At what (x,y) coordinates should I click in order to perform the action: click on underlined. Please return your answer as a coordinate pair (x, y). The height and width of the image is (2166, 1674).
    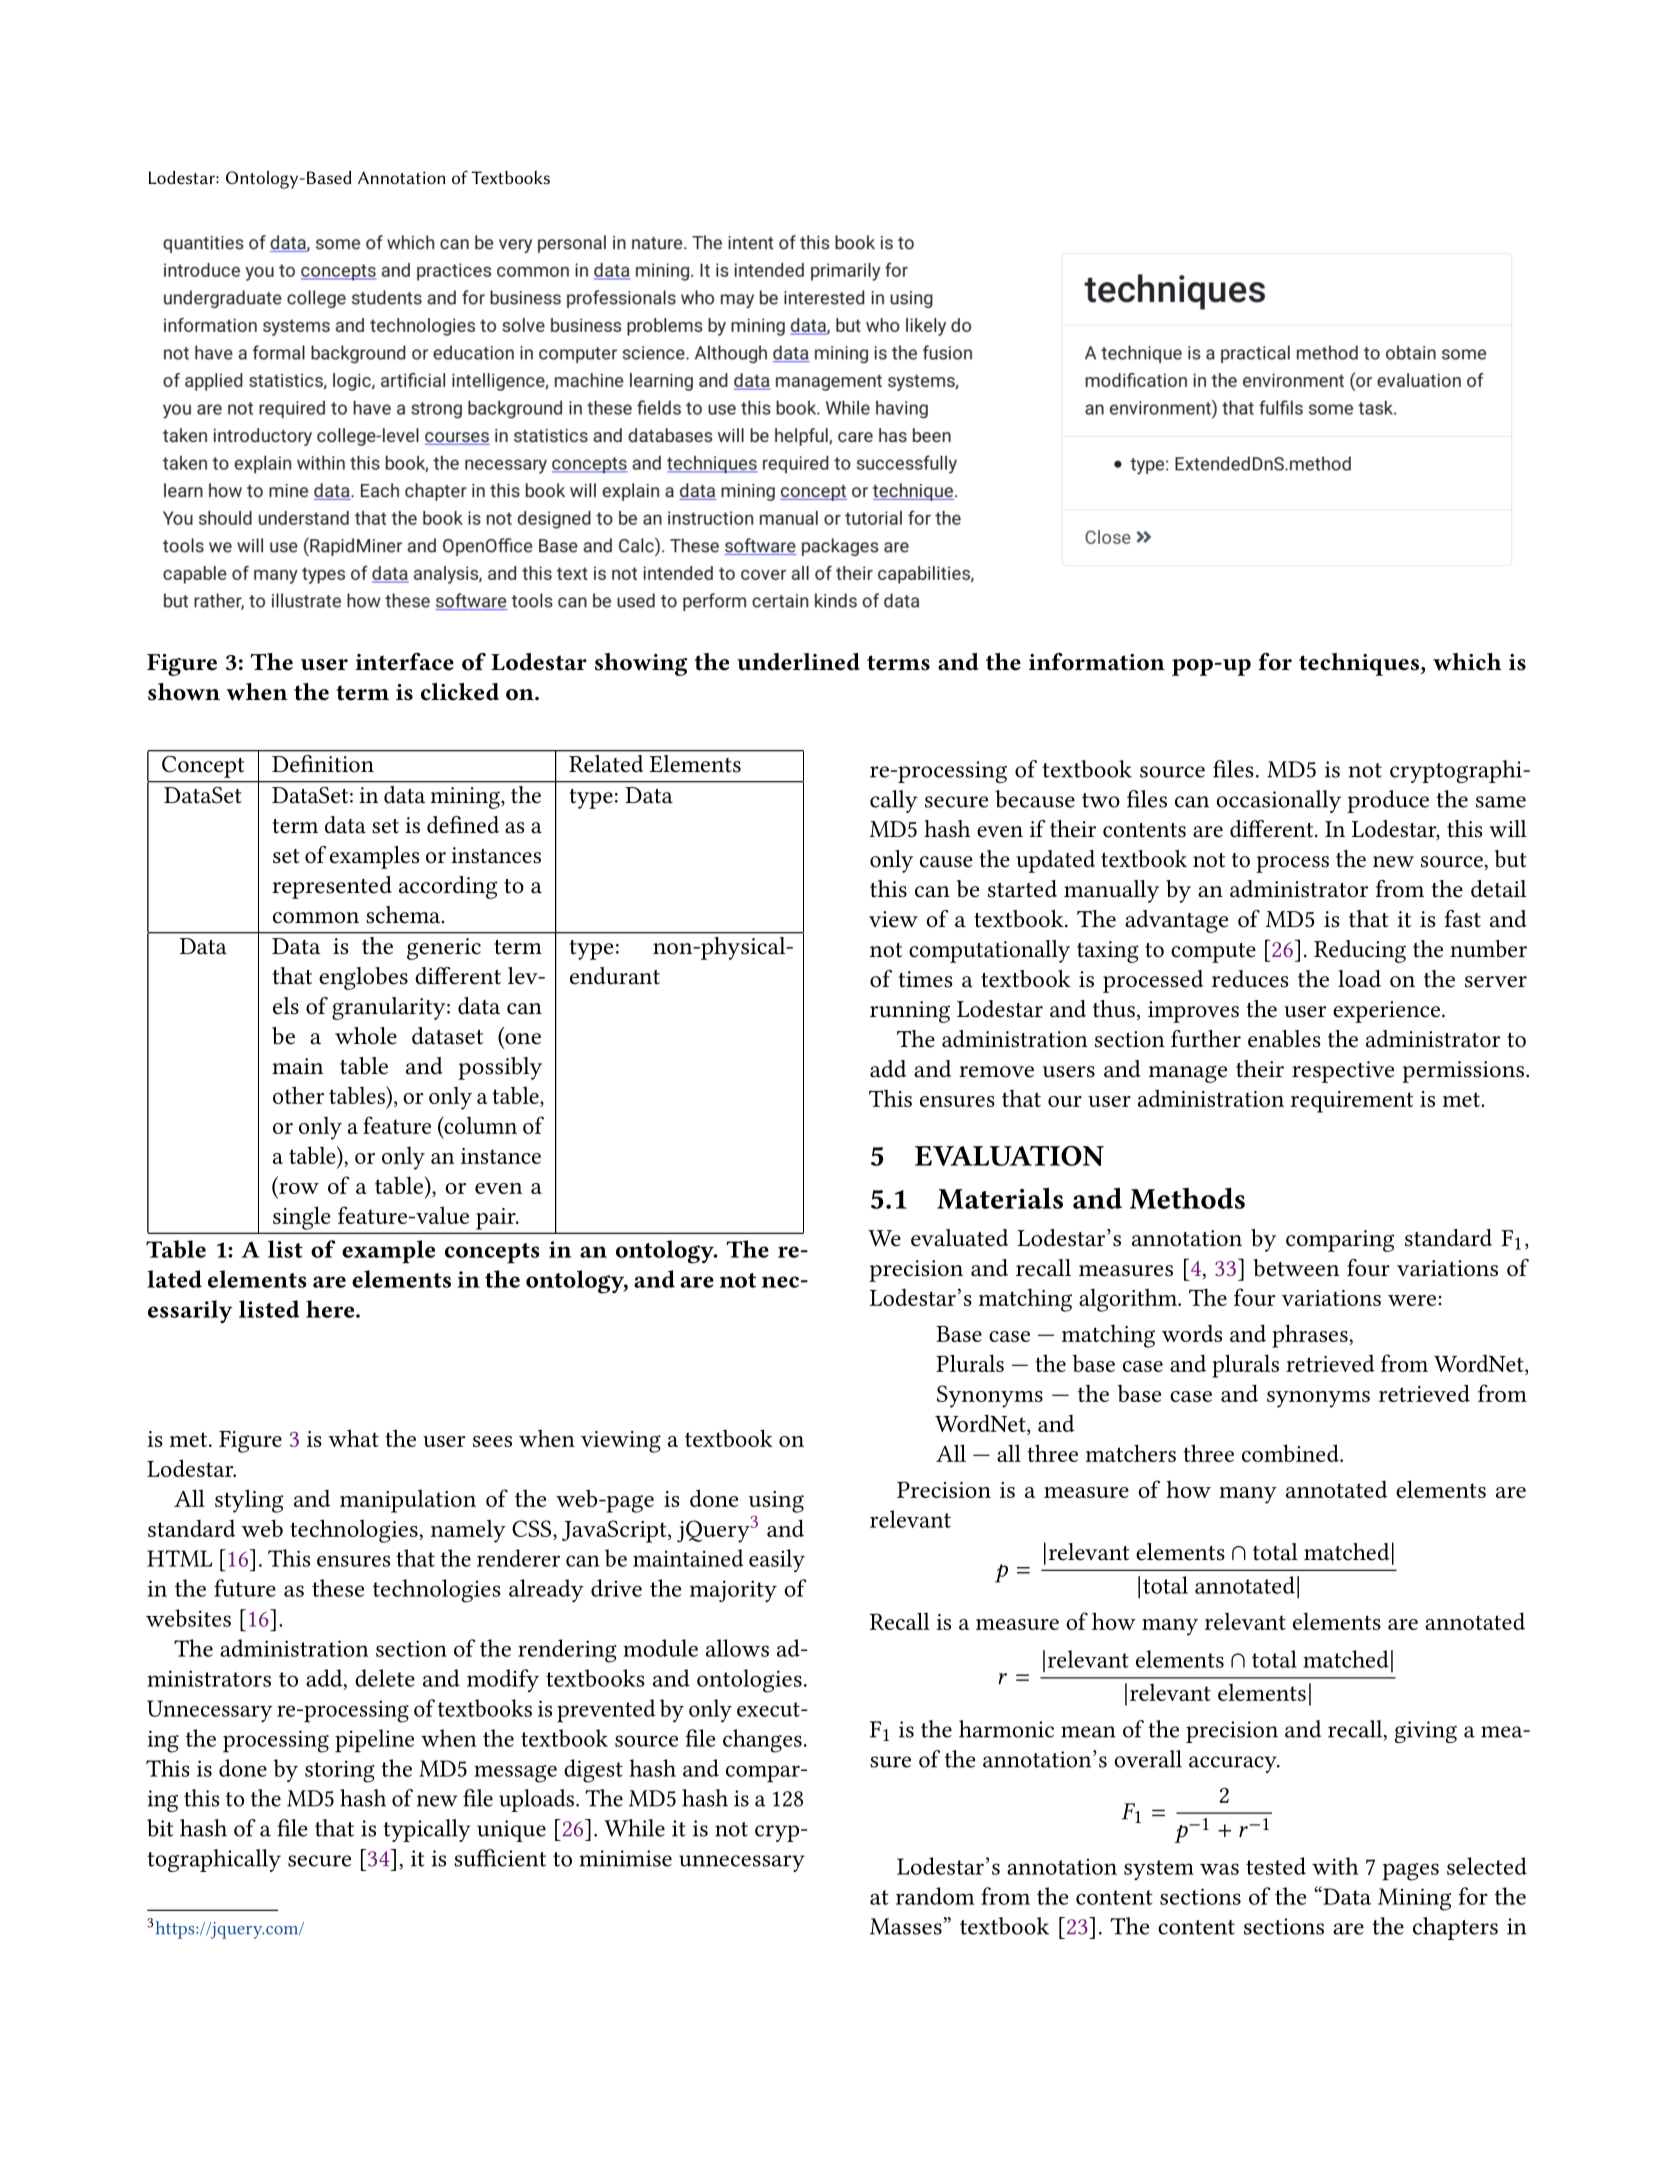
    Looking at the image, I should click on (798, 662).
